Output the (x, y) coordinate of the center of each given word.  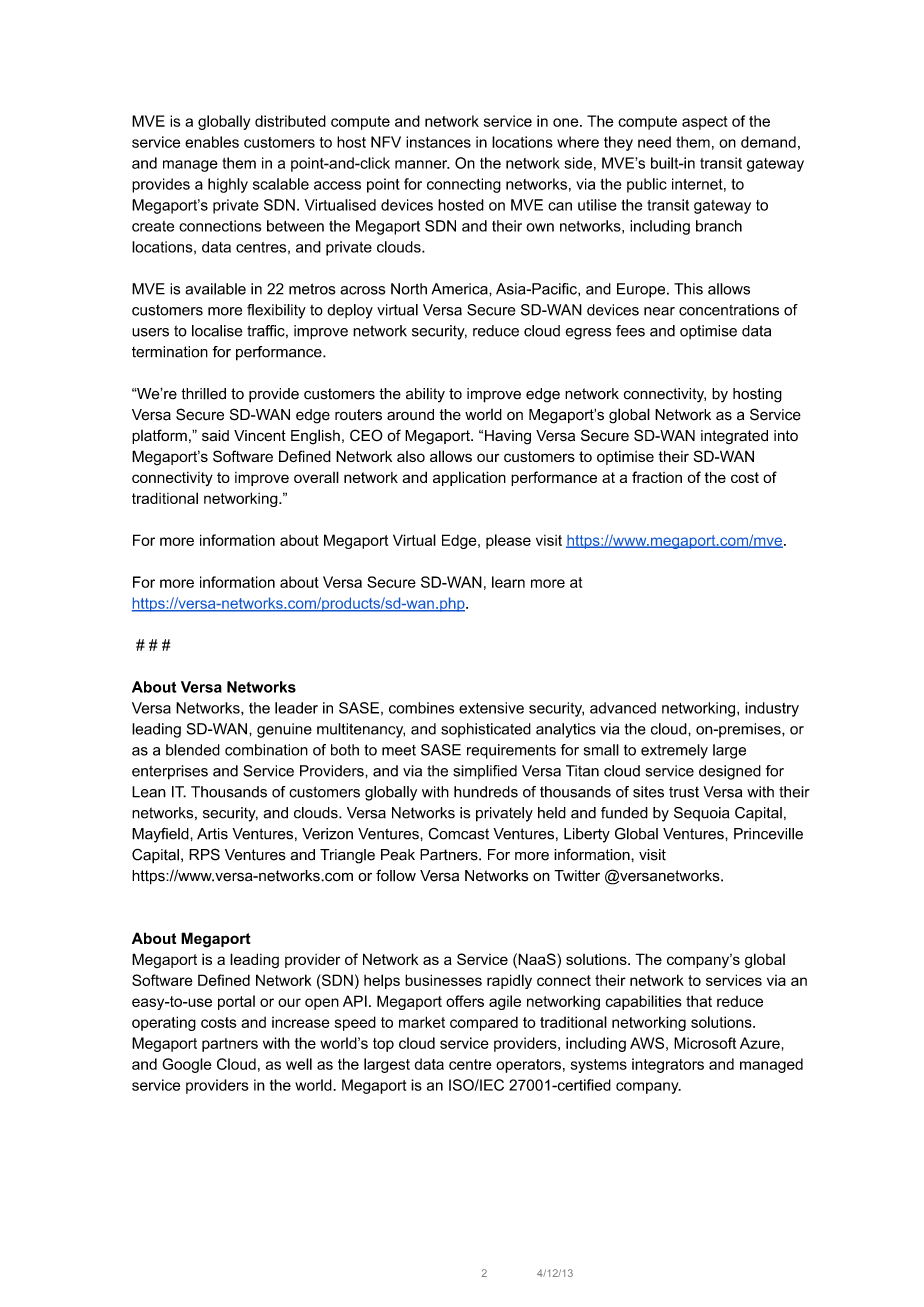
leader (296, 708)
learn (508, 582)
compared (484, 1023)
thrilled (203, 394)
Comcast (458, 834)
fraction (657, 477)
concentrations (729, 310)
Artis (212, 834)
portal (236, 1002)
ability (425, 395)
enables (212, 142)
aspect (704, 123)
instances (438, 142)
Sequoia (701, 814)
